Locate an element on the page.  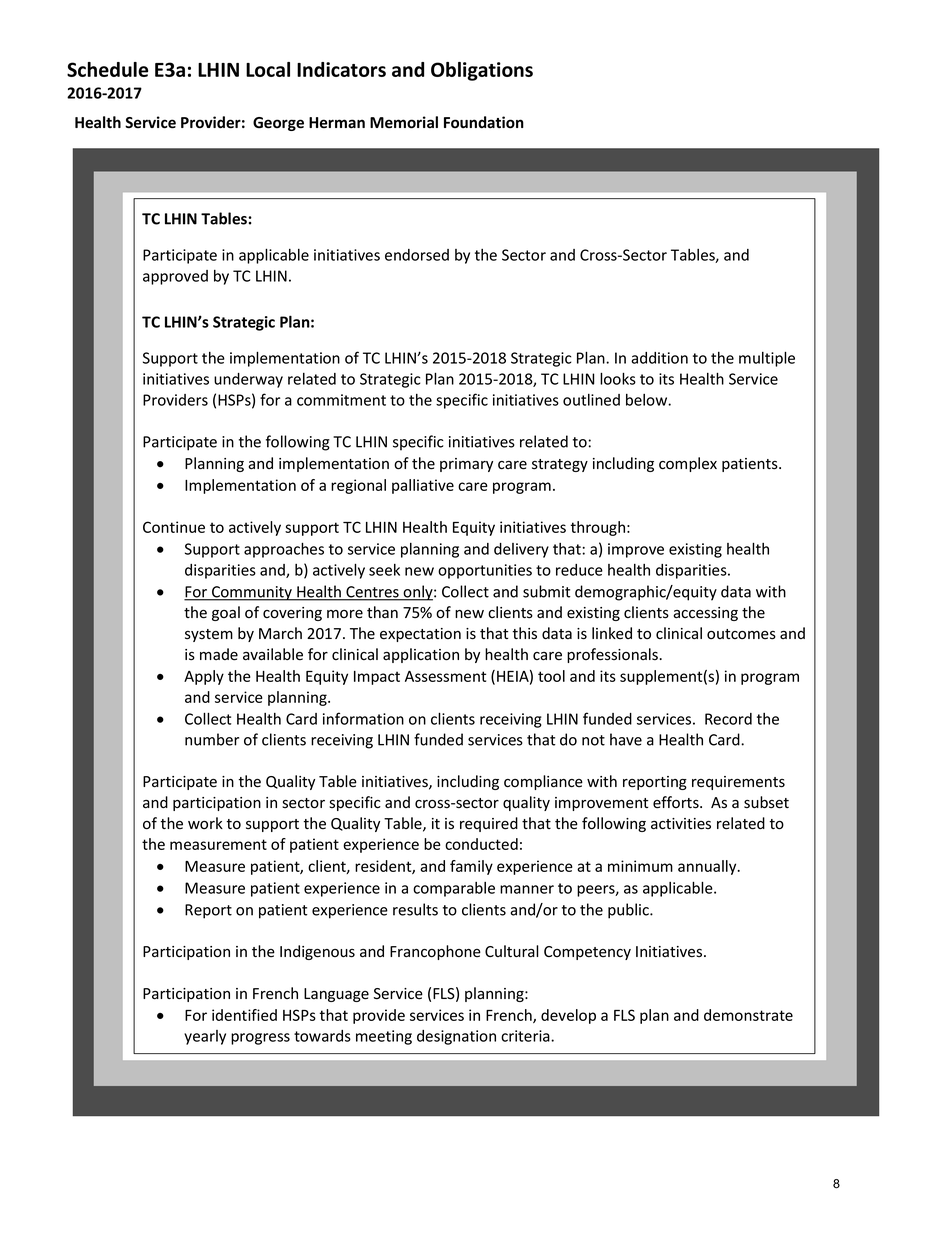
opportunities is located at coordinates (485, 571).
